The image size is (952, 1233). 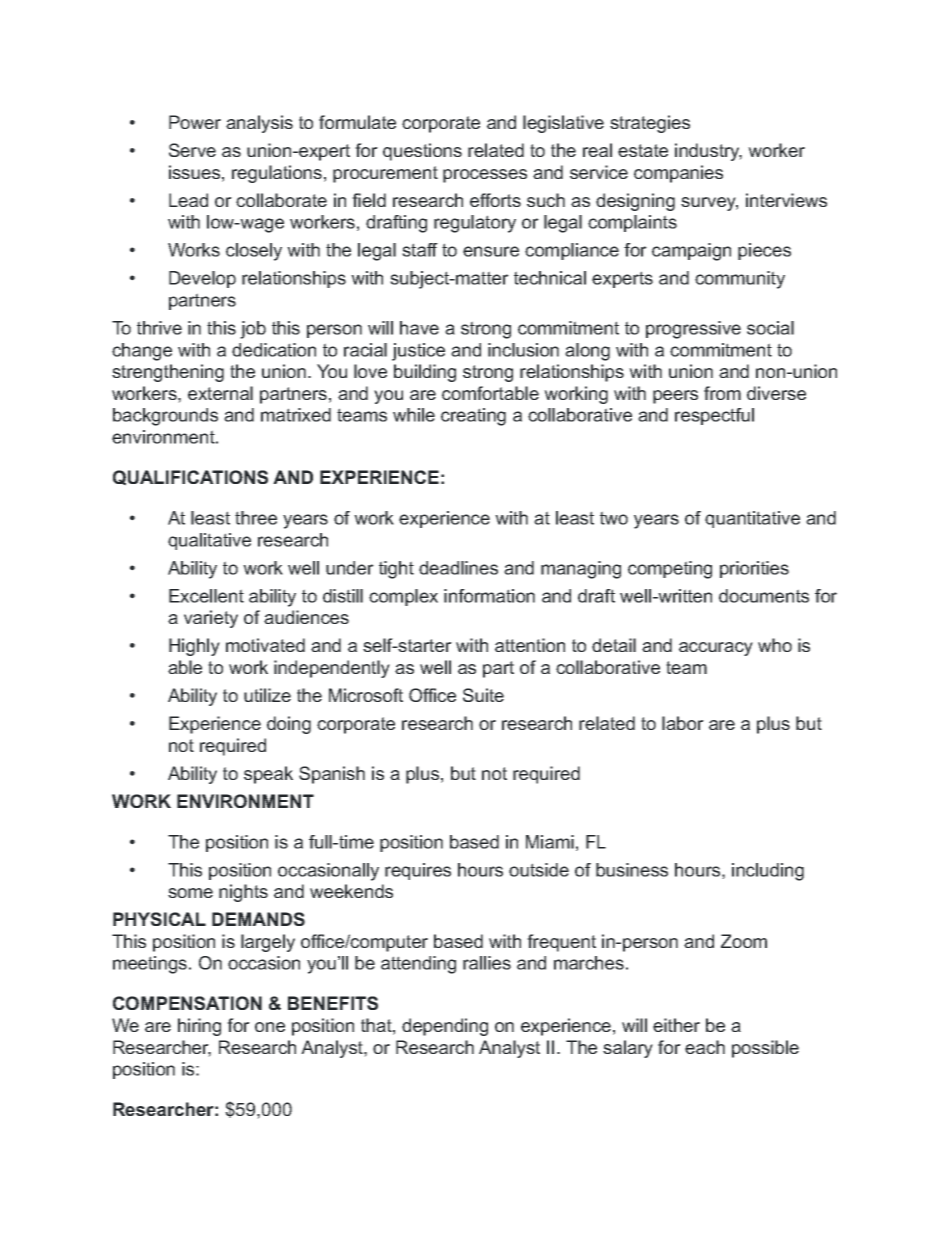 I want to click on companies, so click(x=678, y=174).
